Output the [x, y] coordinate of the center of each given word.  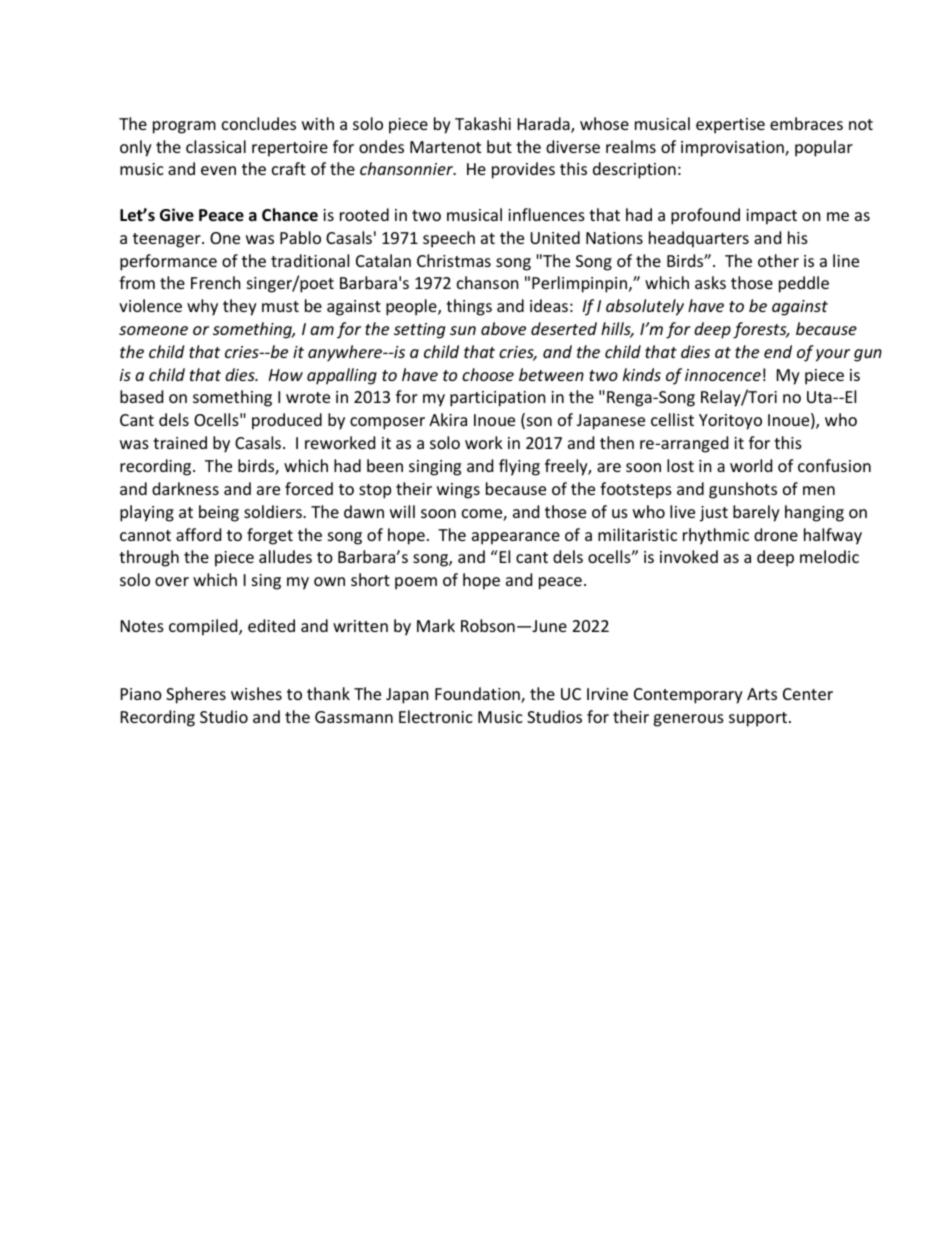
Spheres [196, 695]
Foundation [478, 695]
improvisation [733, 149]
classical [216, 146]
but [499, 146]
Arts [762, 694]
